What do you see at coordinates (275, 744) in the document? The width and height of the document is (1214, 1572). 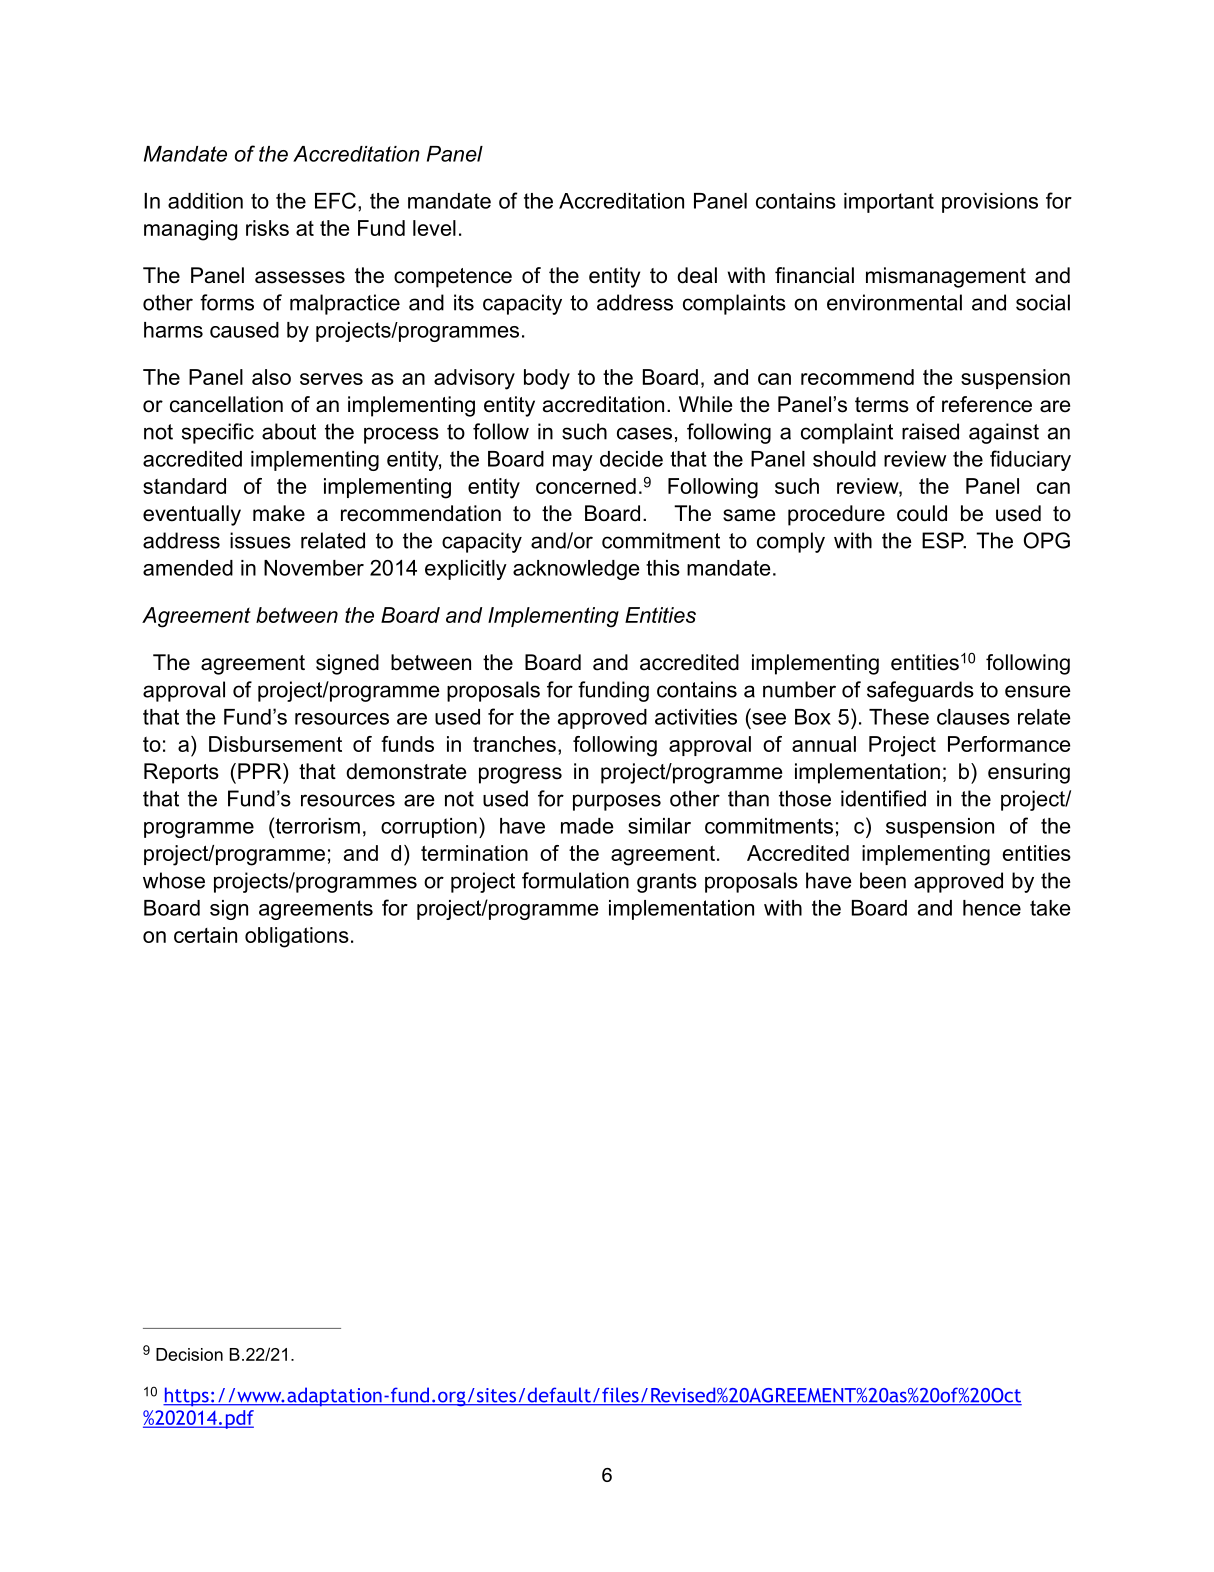 I see `Disbursement` at bounding box center [275, 744].
